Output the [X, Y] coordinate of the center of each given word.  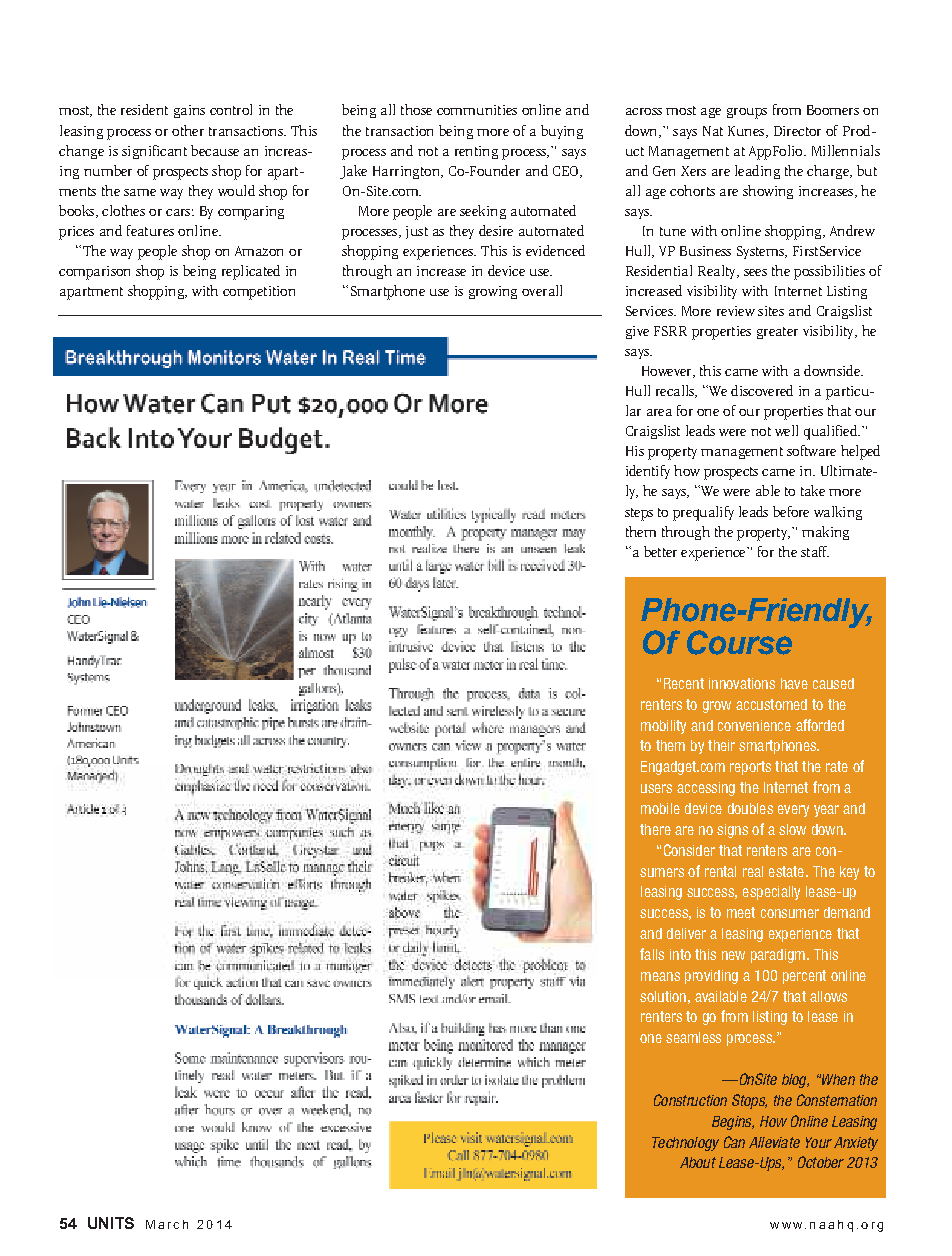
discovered [762, 390]
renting [476, 152]
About [698, 1162]
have [794, 683]
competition [259, 293]
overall [542, 290]
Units [111, 1223]
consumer [790, 913]
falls [652, 954]
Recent [684, 683]
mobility [663, 727]
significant [154, 152]
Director [797, 131]
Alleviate [774, 1142]
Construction [690, 1100]
